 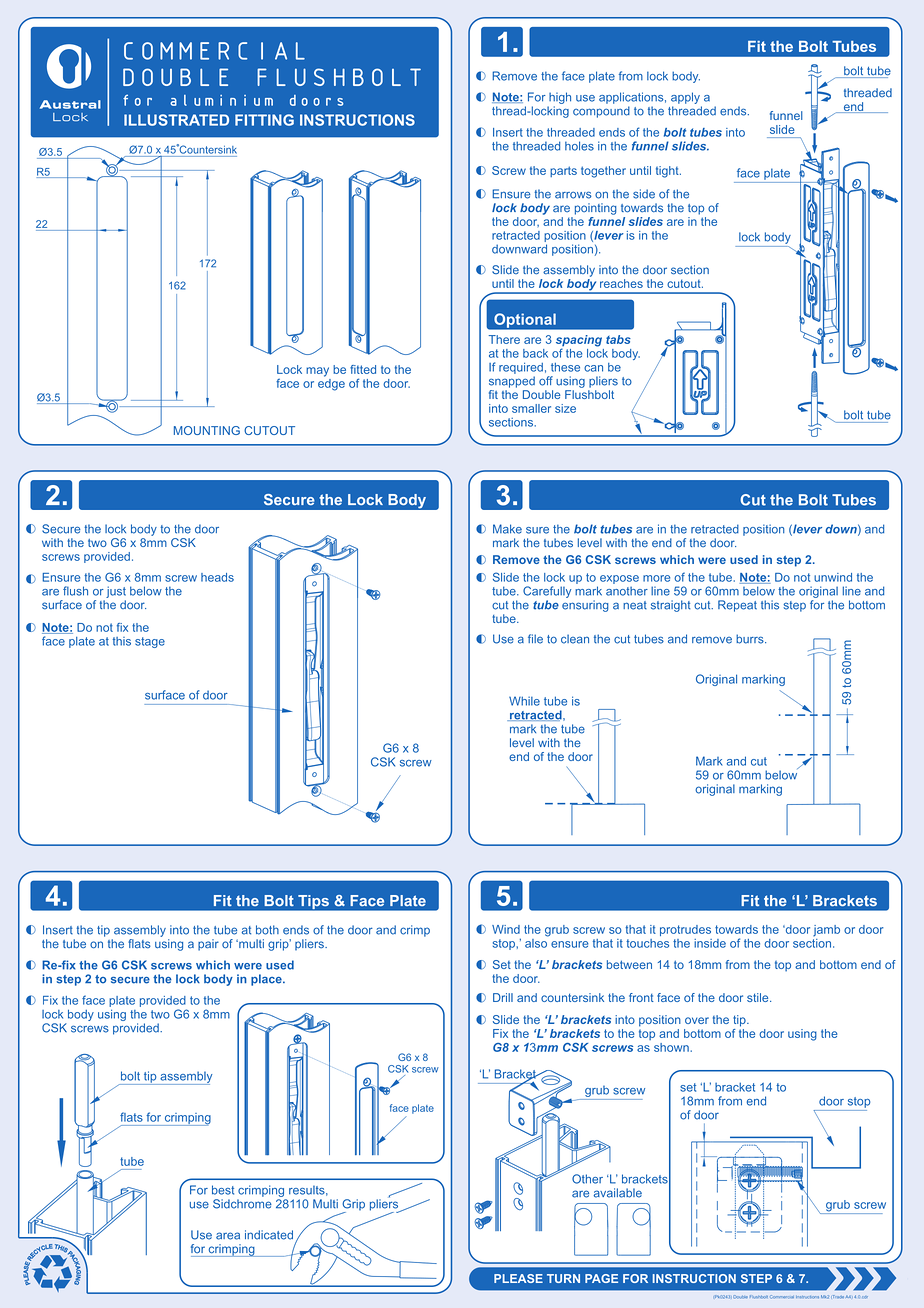 I want to click on Make, so click(x=507, y=529).
